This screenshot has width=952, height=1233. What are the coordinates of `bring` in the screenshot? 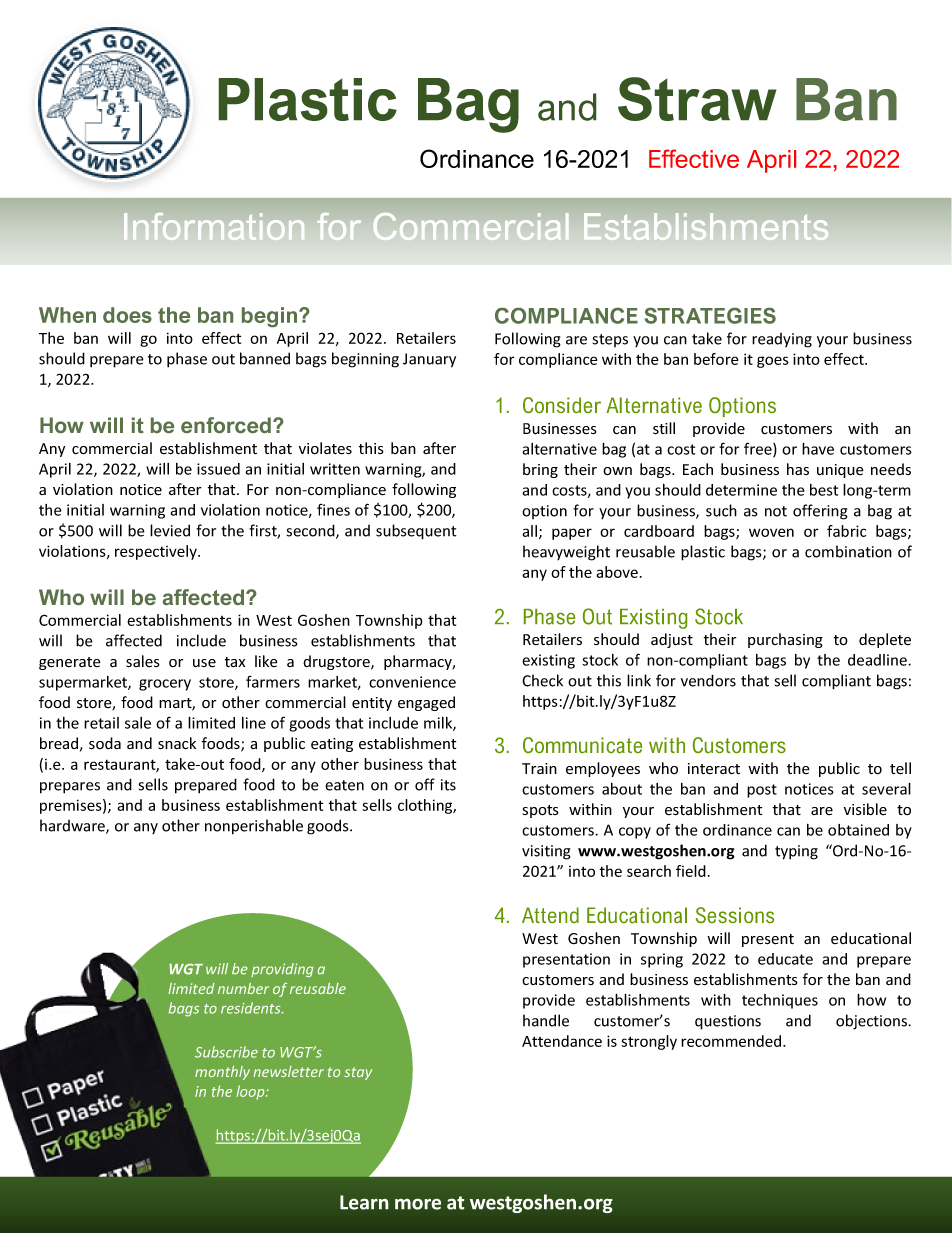 It's located at (540, 470).
